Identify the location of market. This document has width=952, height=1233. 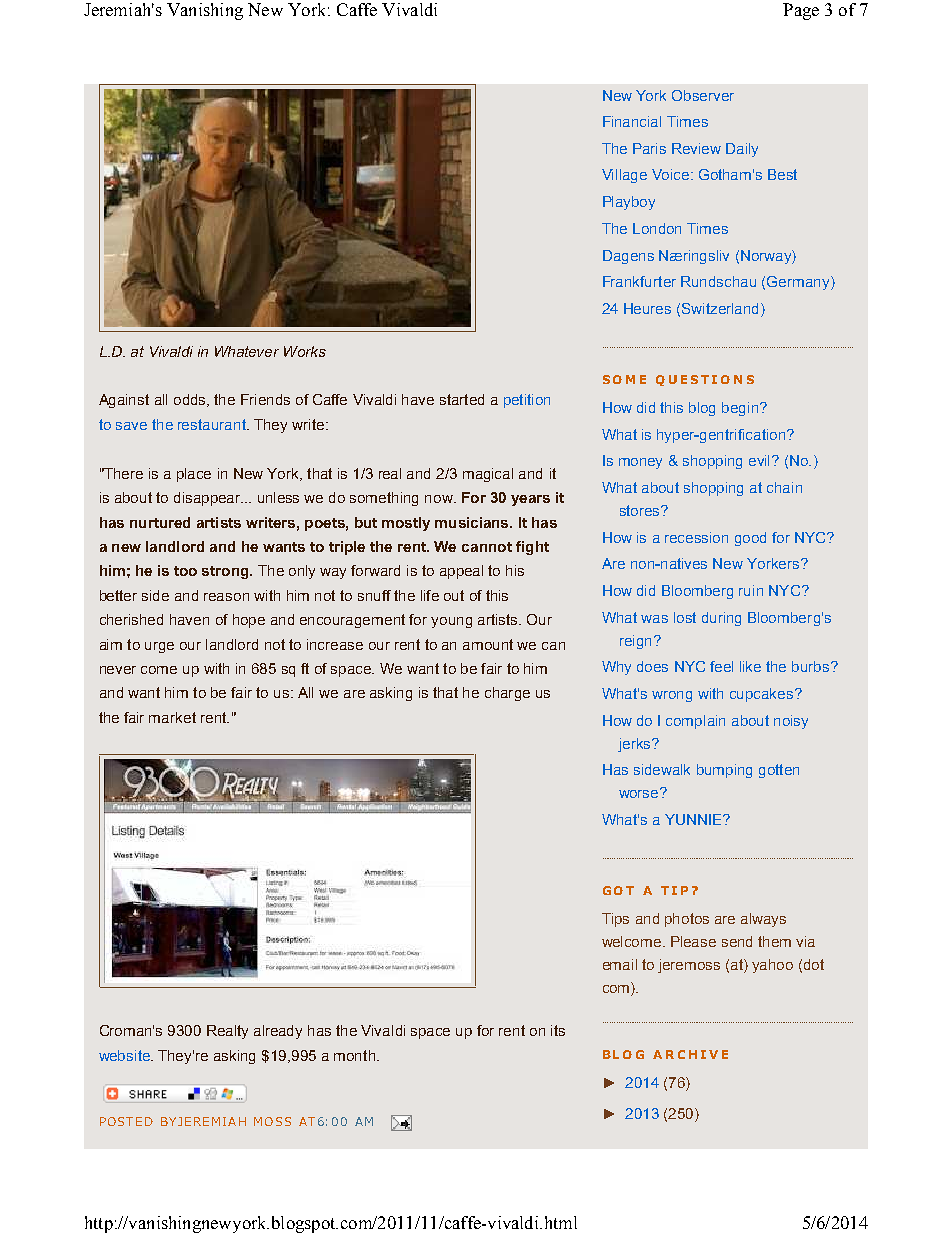
(172, 717).
